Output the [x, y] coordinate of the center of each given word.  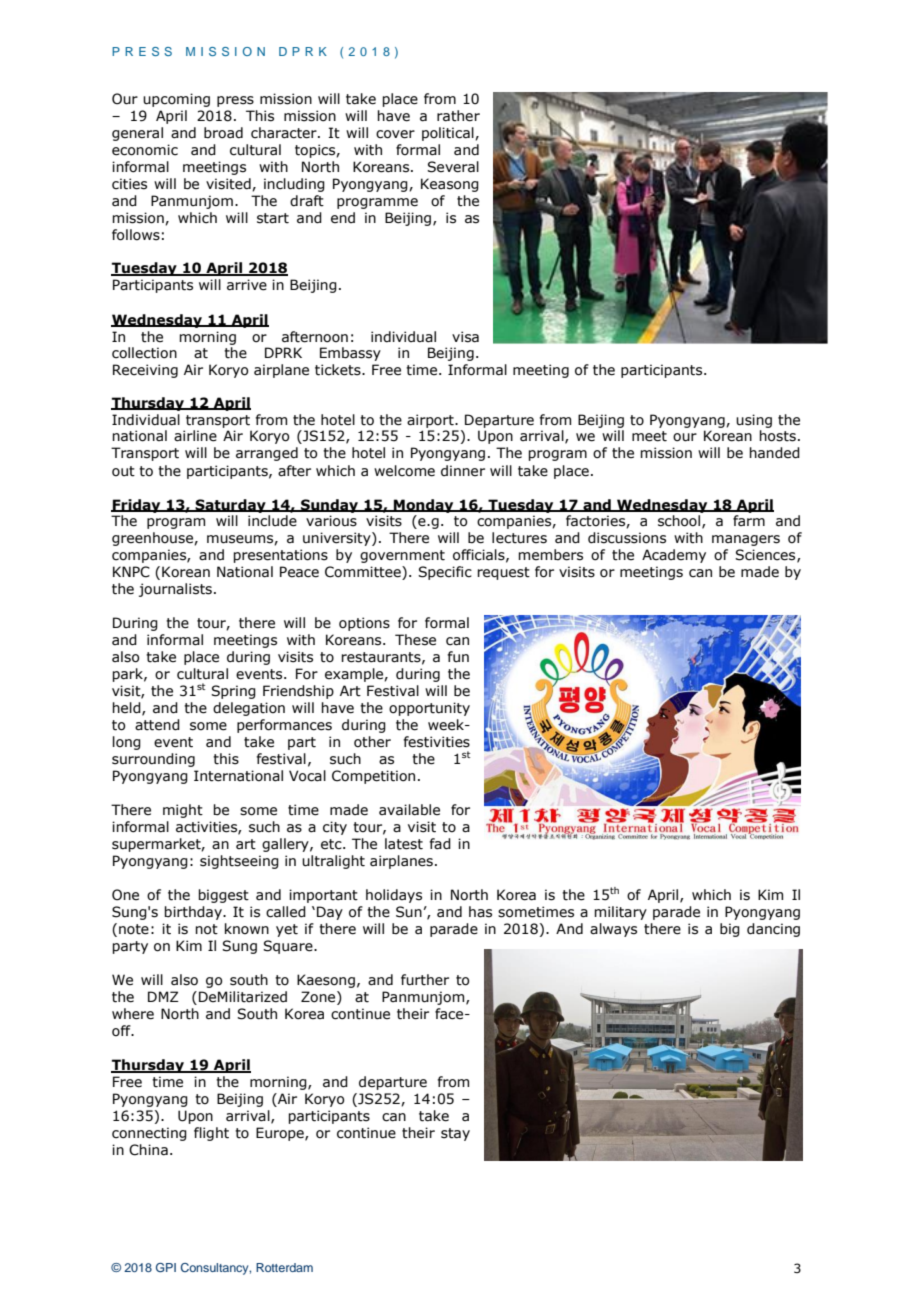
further [425, 980]
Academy [674, 556]
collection [144, 353]
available [409, 810]
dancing [773, 930]
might [183, 811]
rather [458, 116]
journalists [175, 590]
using [754, 421]
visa [465, 337]
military [620, 913]
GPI [166, 1267]
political [449, 134]
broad [223, 133]
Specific [445, 573]
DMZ [163, 996]
